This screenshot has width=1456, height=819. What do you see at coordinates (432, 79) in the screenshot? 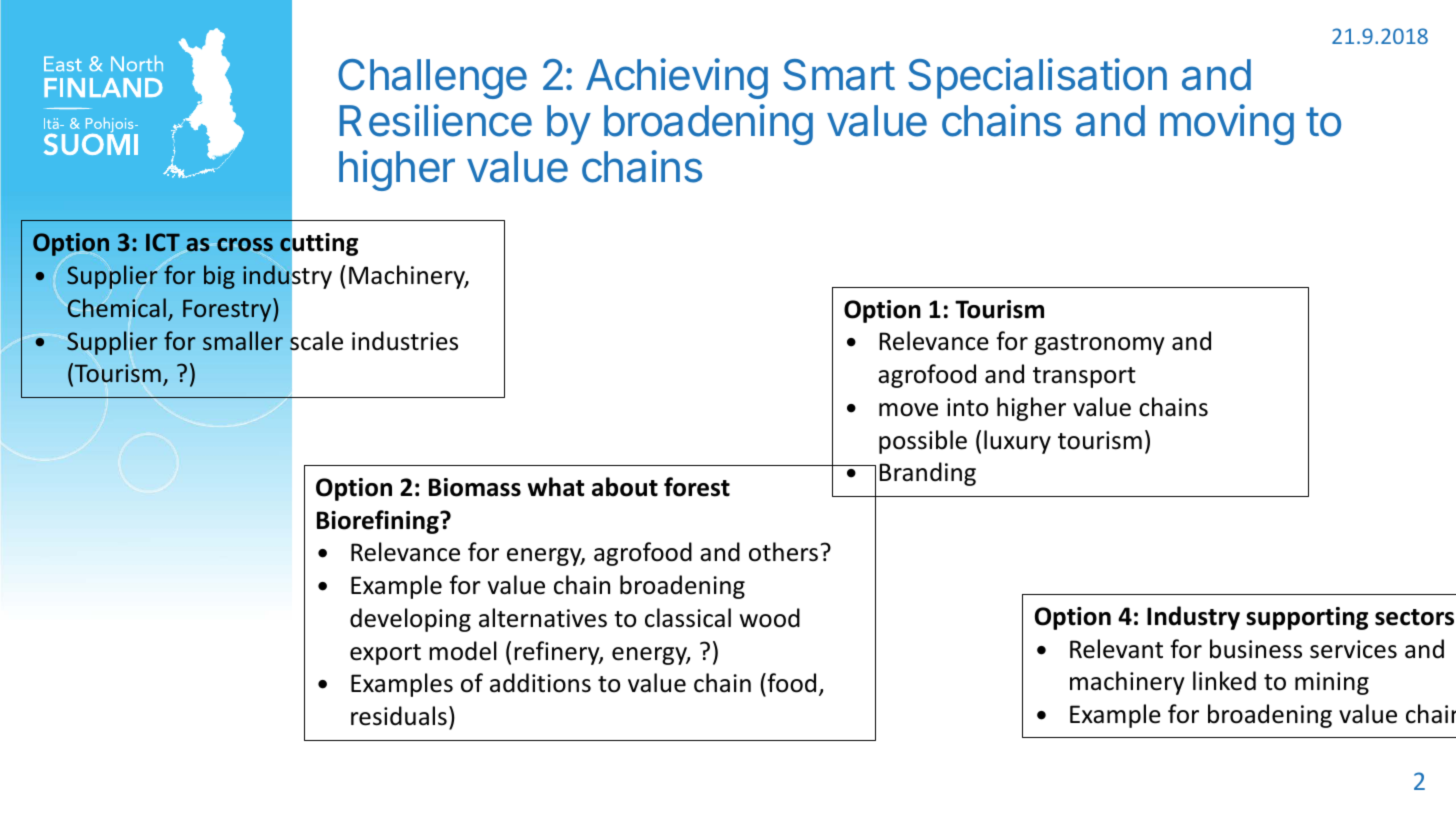
I see `Challenge` at bounding box center [432, 79].
